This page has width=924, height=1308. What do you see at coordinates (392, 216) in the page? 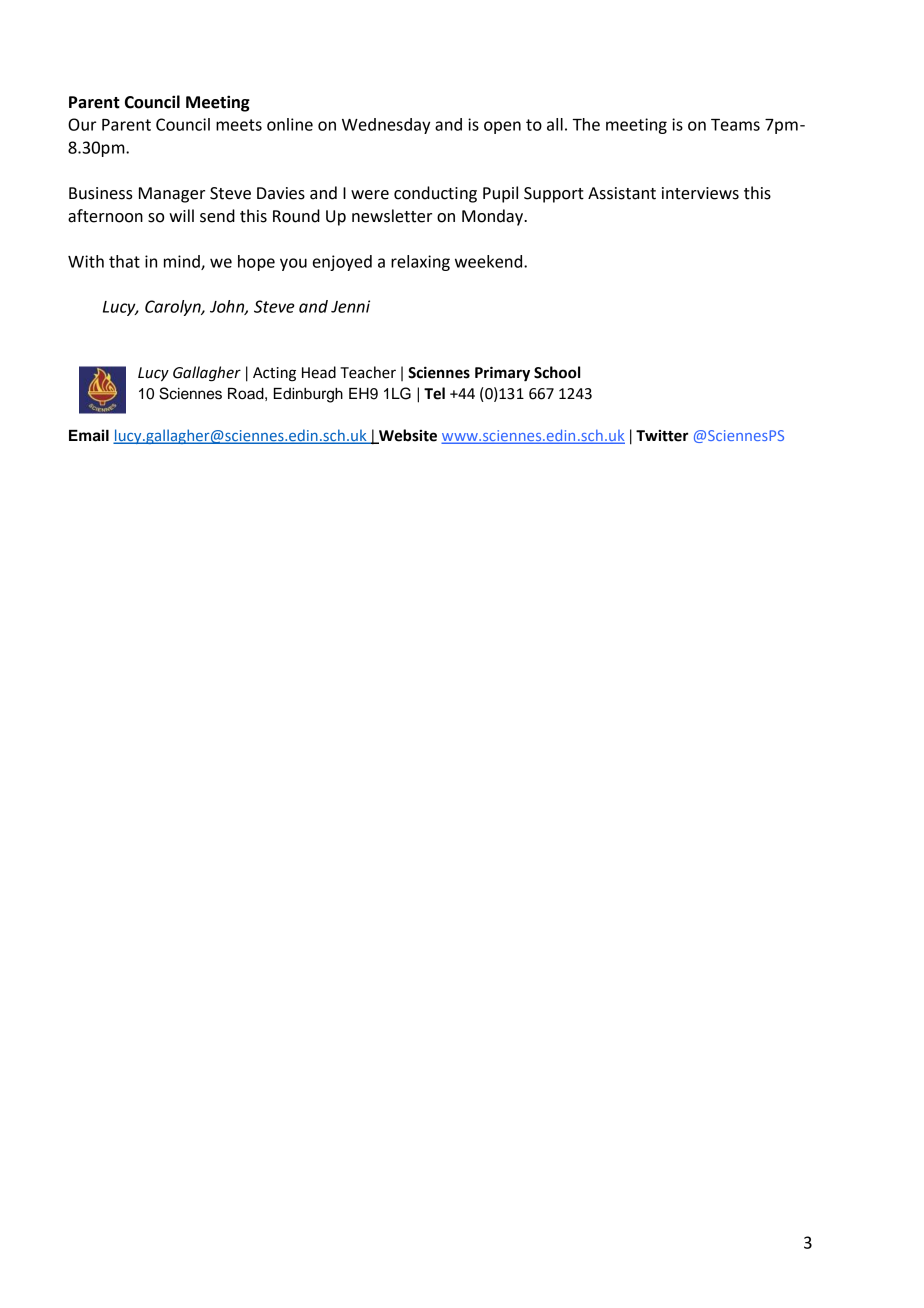
I see `newsletter` at bounding box center [392, 216].
